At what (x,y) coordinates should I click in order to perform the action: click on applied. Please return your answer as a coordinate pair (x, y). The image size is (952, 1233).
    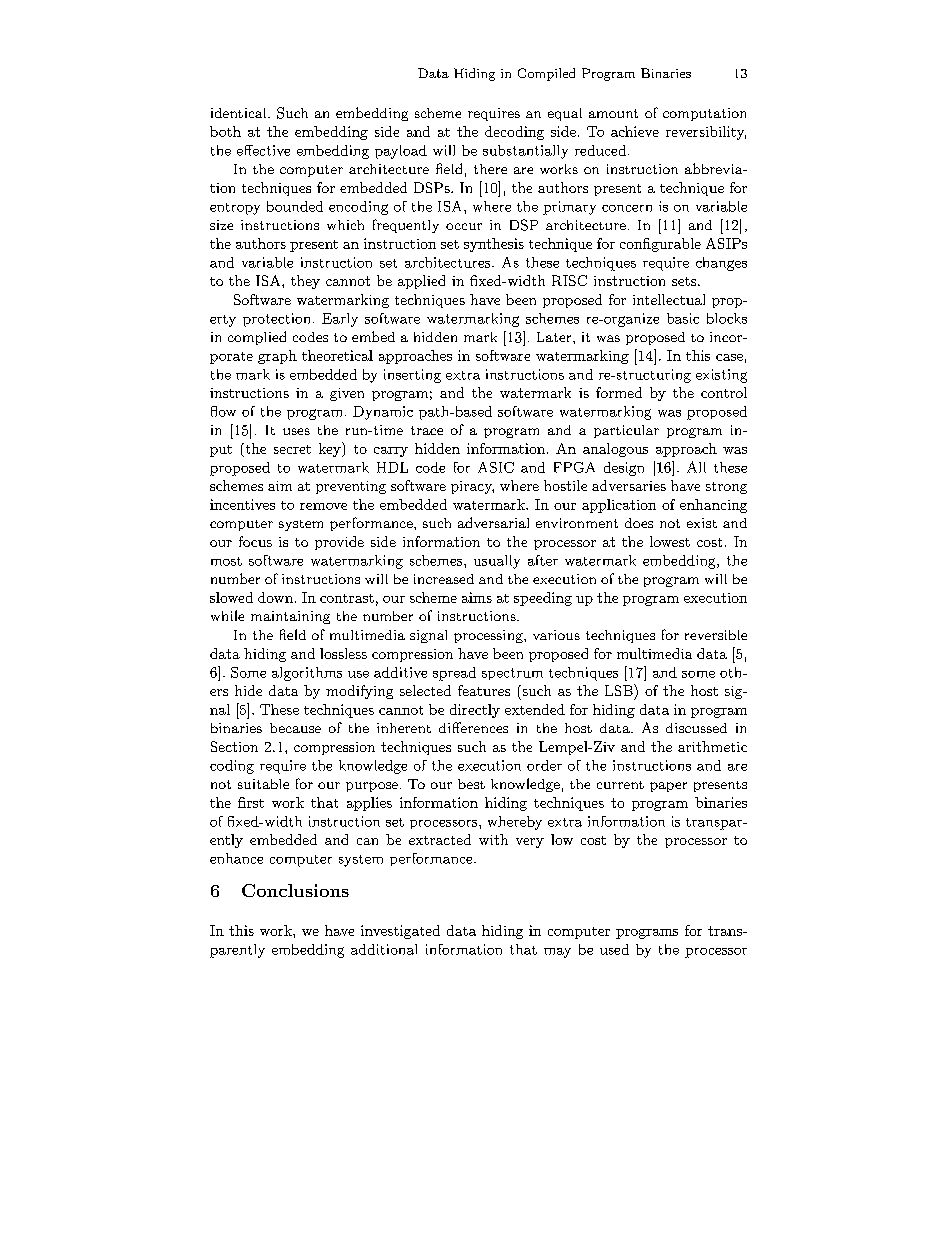
    Looking at the image, I should click on (421, 282).
